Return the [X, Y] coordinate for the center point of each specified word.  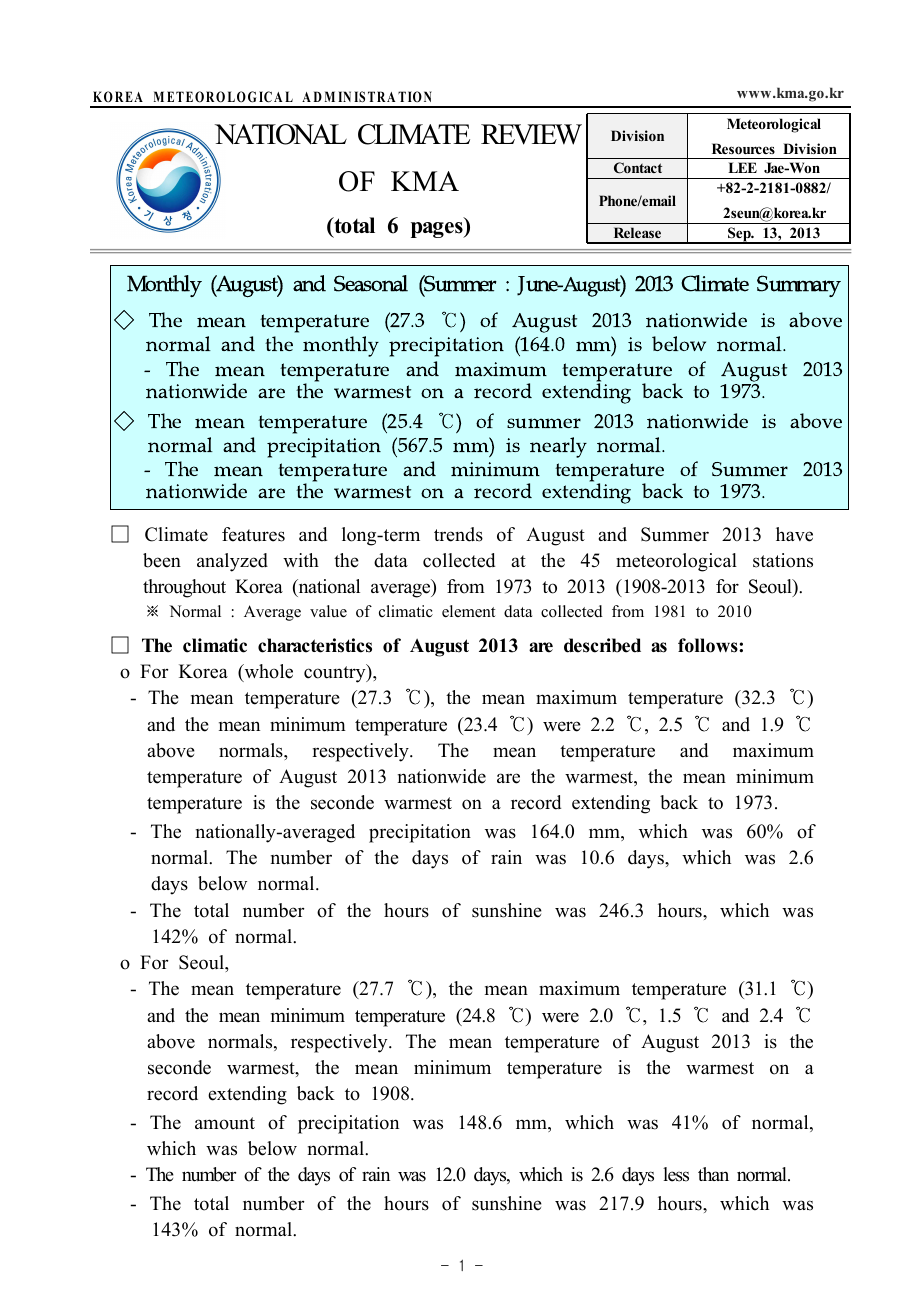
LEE [742, 167]
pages [438, 230]
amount [225, 1123]
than [713, 1174]
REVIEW [531, 134]
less [676, 1174]
